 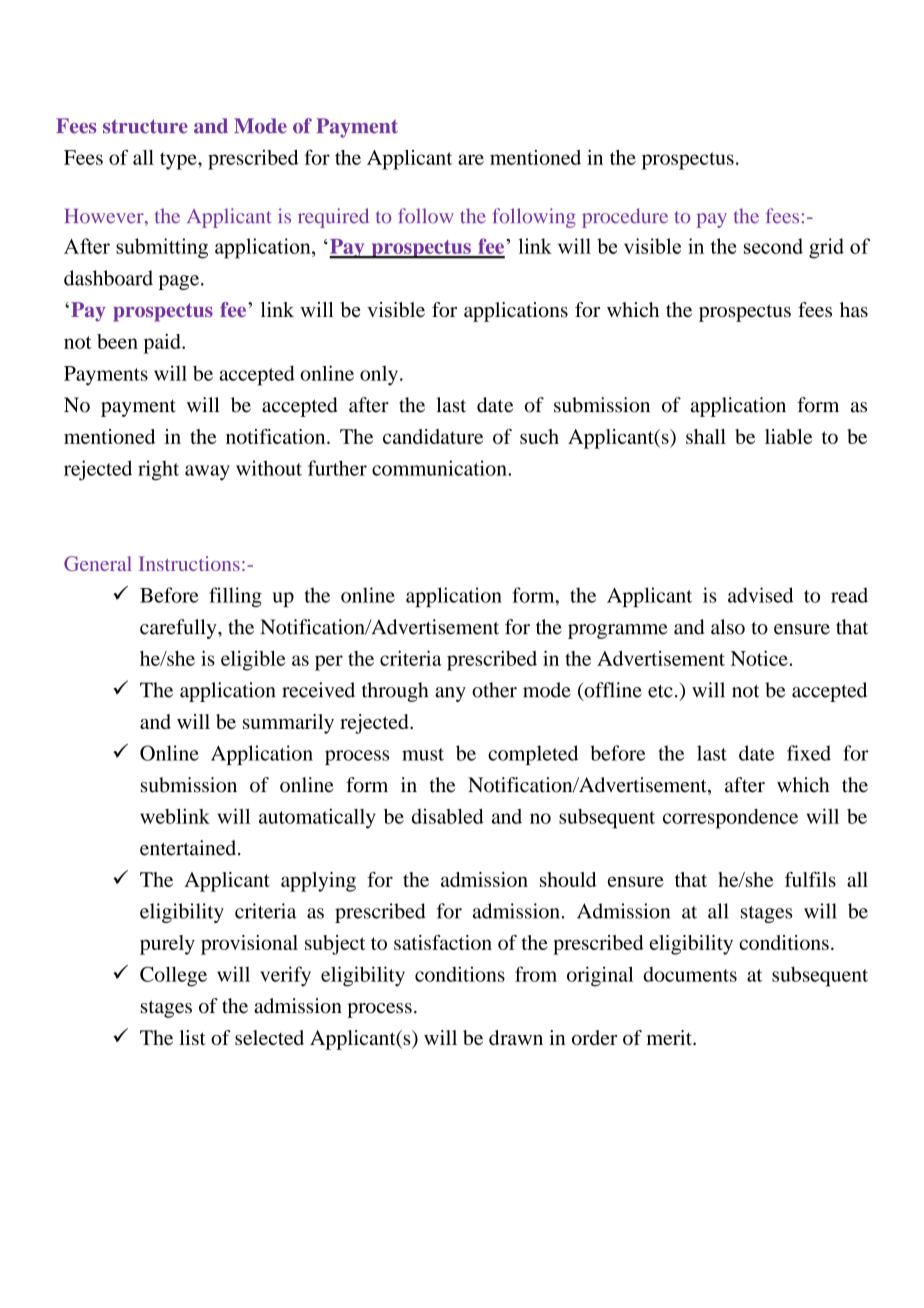 I want to click on filling, so click(x=235, y=597).
